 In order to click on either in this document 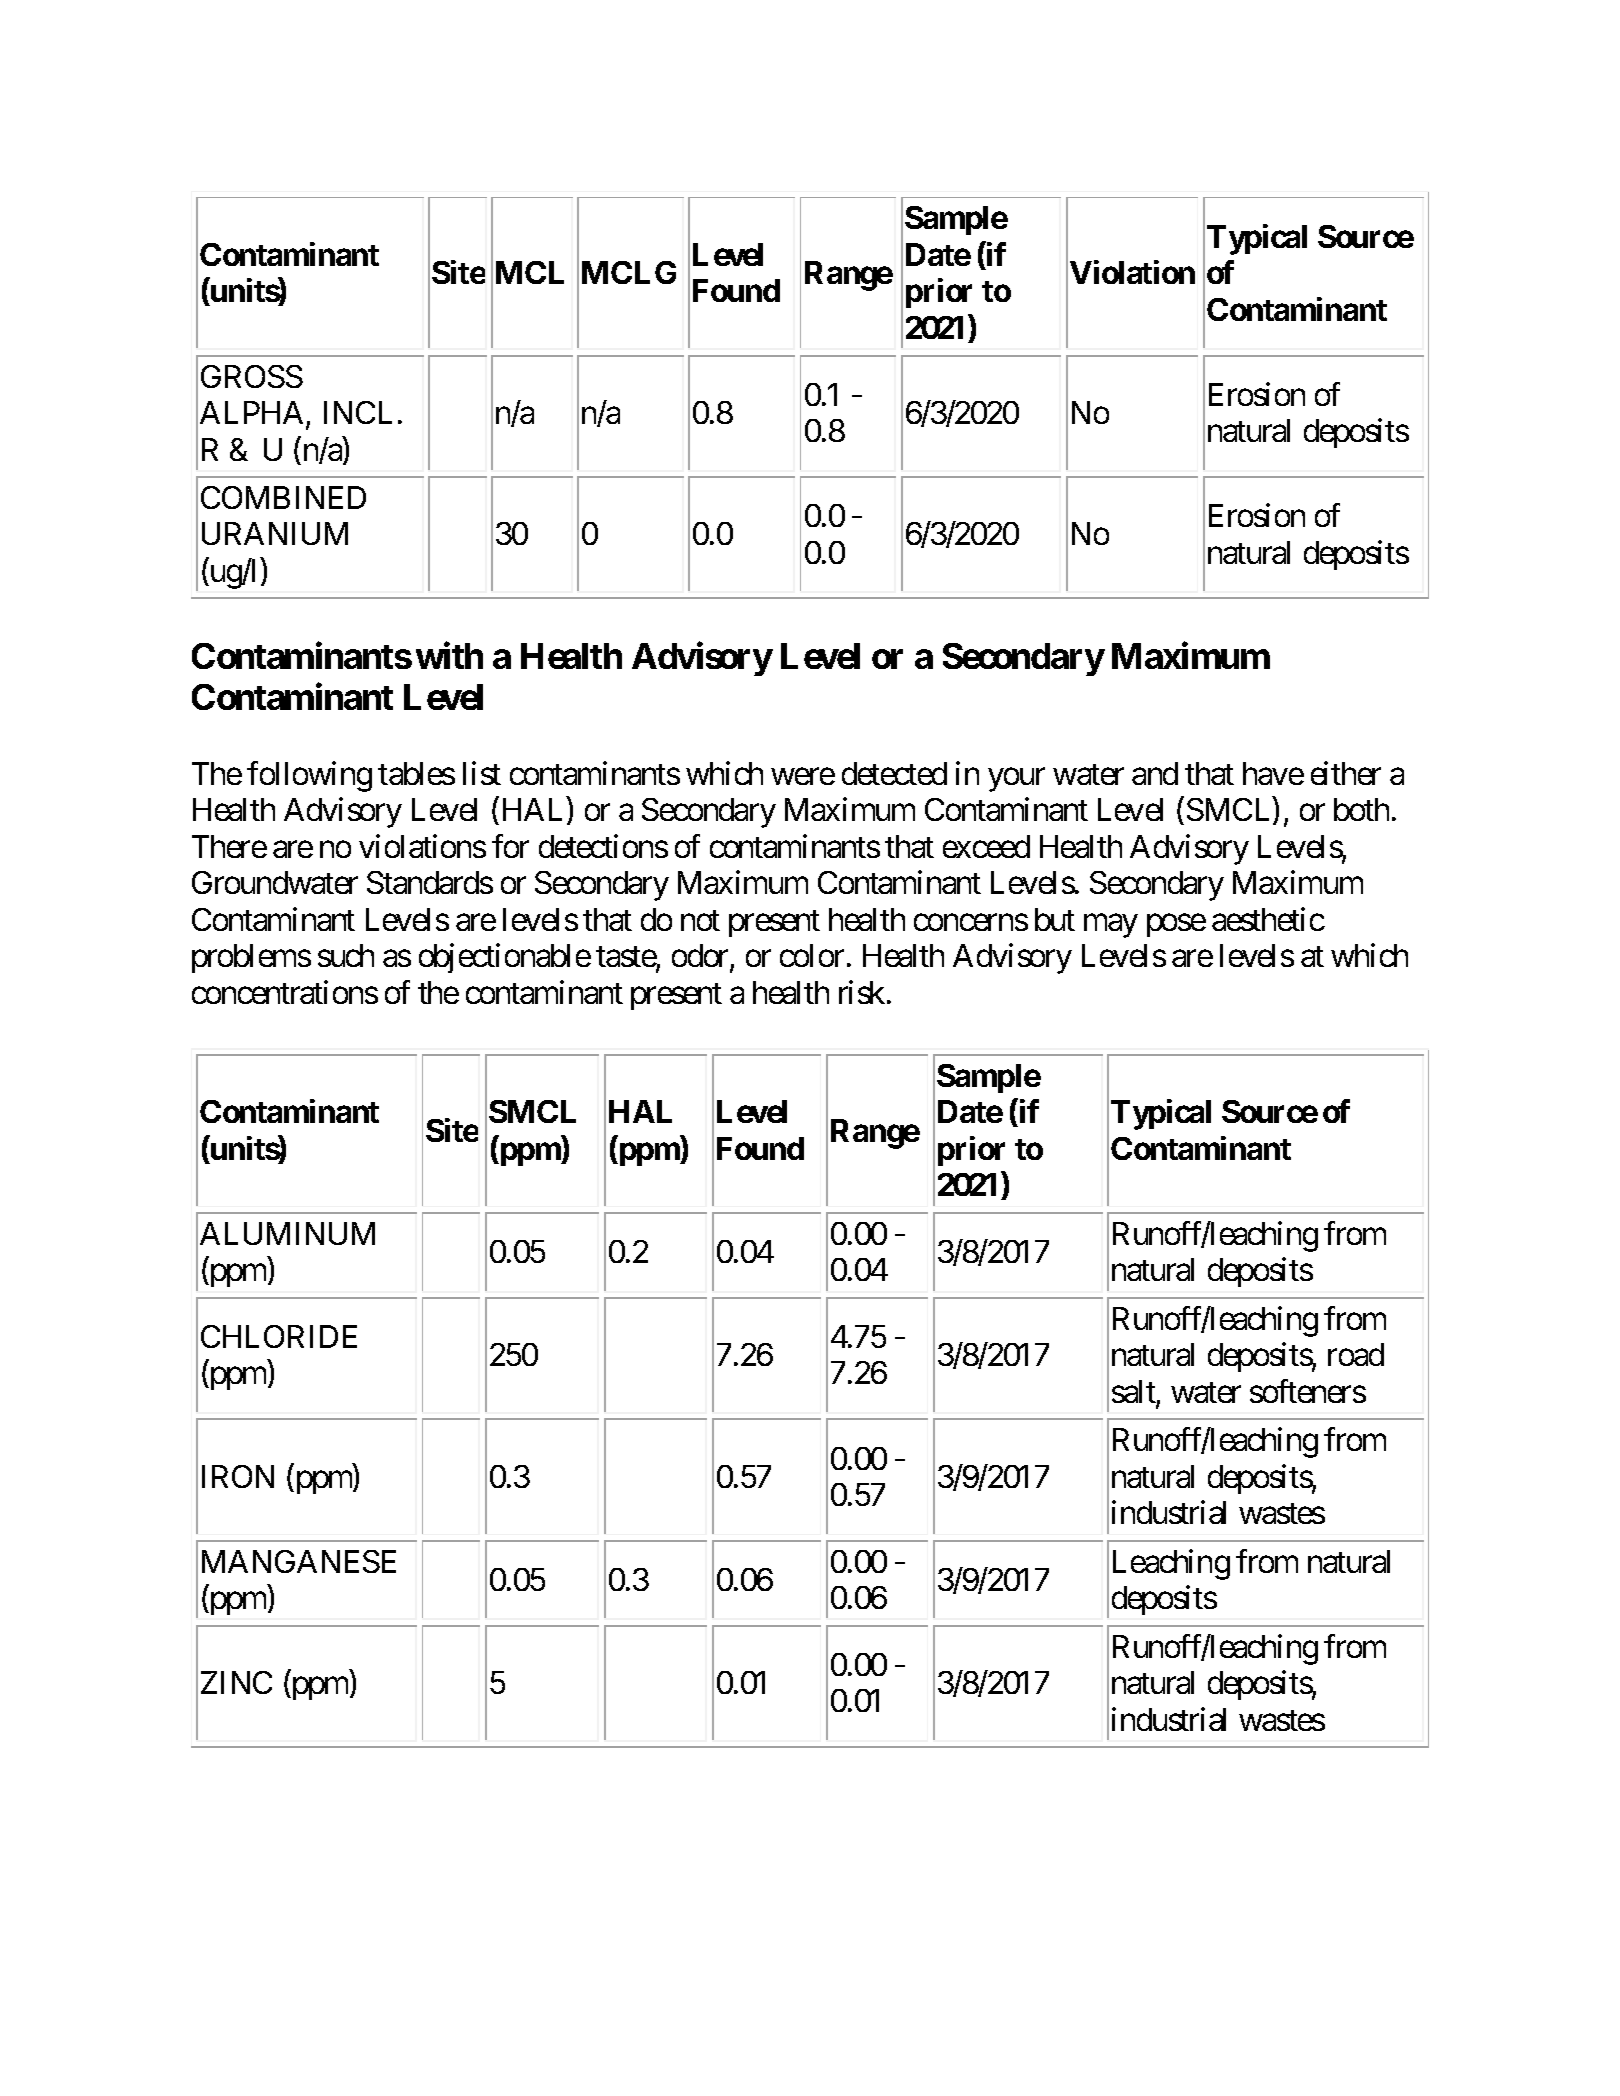, I will do `click(1346, 773)`.
